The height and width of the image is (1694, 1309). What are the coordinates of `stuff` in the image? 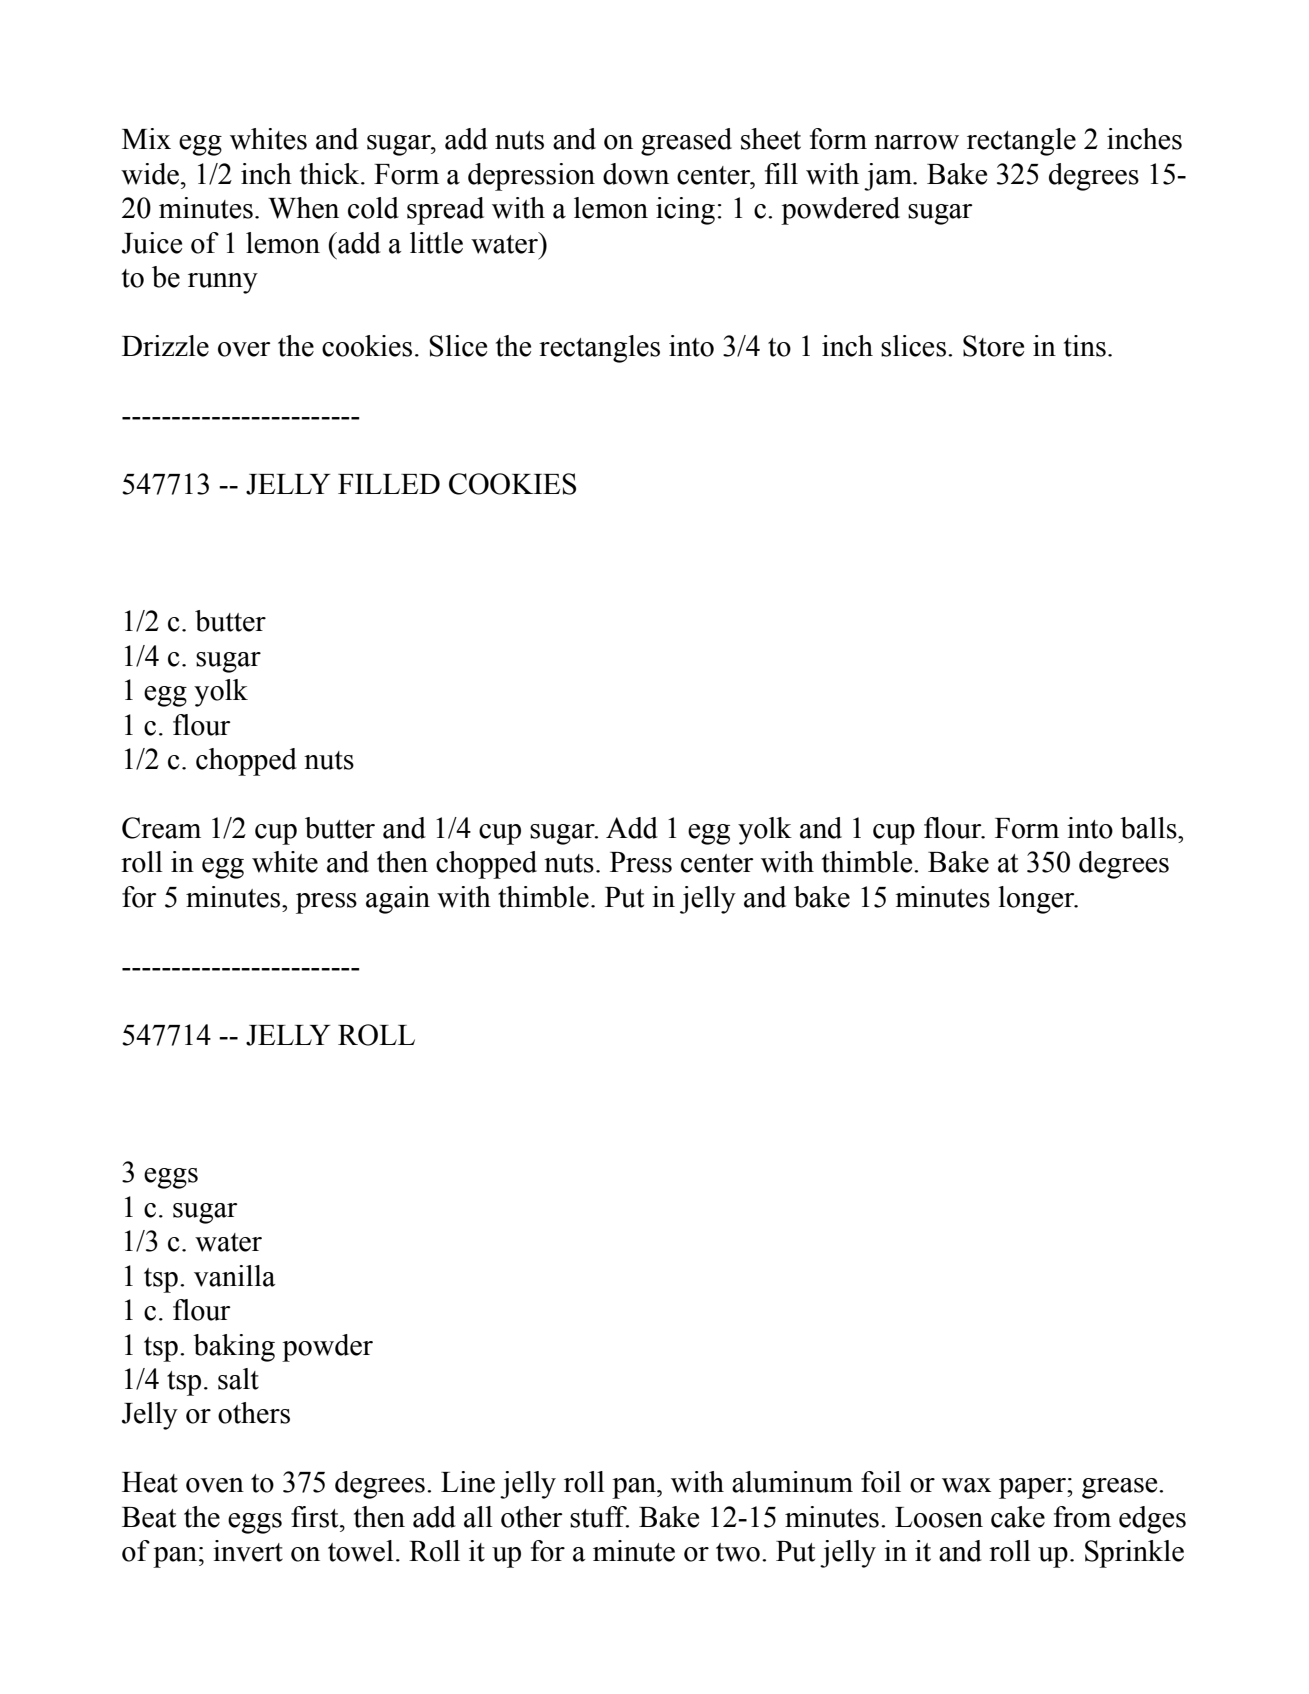 It's located at (599, 1517).
